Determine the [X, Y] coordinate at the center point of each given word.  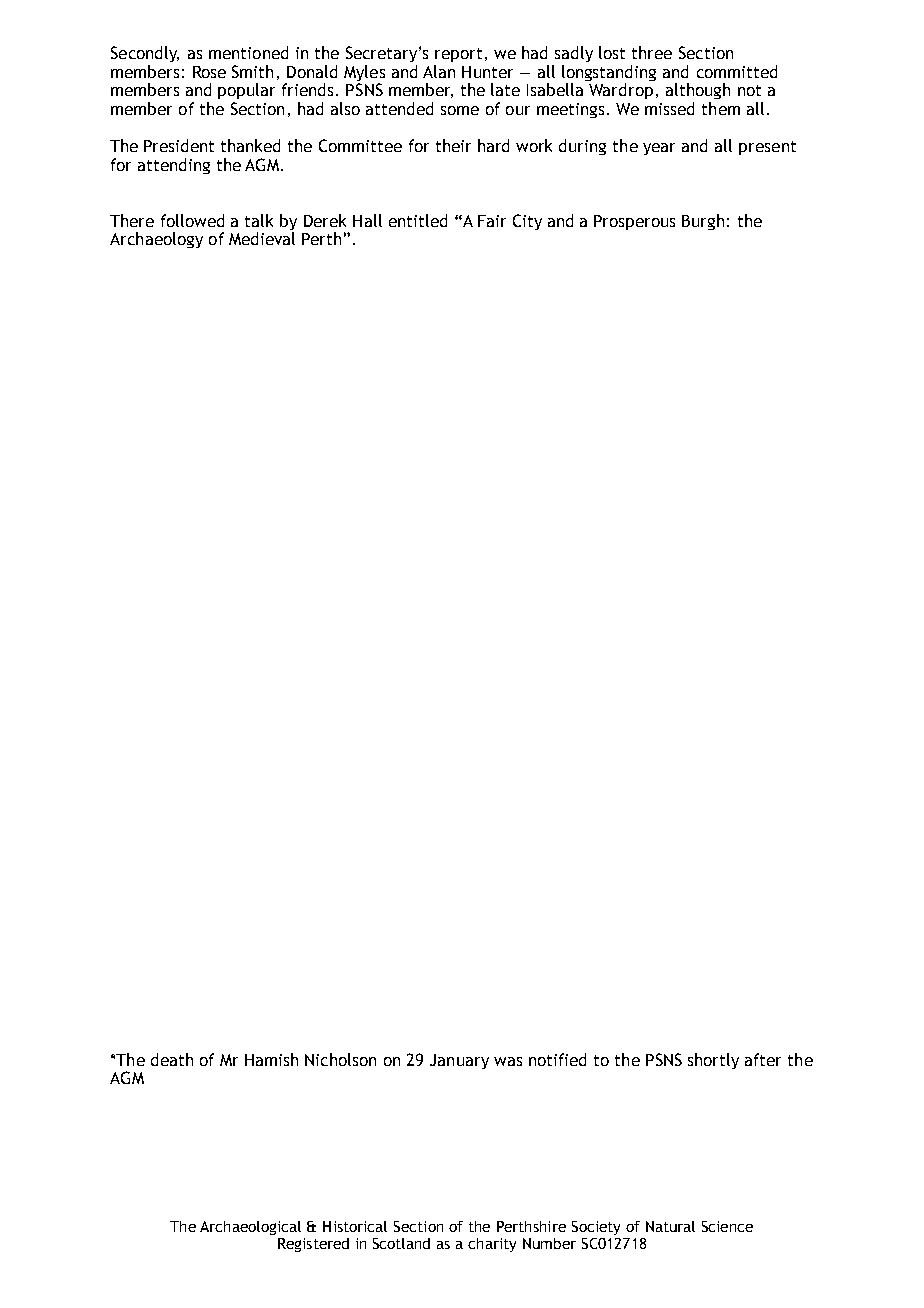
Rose [209, 72]
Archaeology [156, 240]
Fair [492, 221]
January [459, 1061]
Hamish [271, 1059]
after [763, 1059]
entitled [418, 220]
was [508, 1061]
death [172, 1059]
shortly [713, 1061]
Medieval [262, 238]
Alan [439, 71]
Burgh [703, 222]
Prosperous [634, 222]
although [698, 91]
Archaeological [250, 1228]
